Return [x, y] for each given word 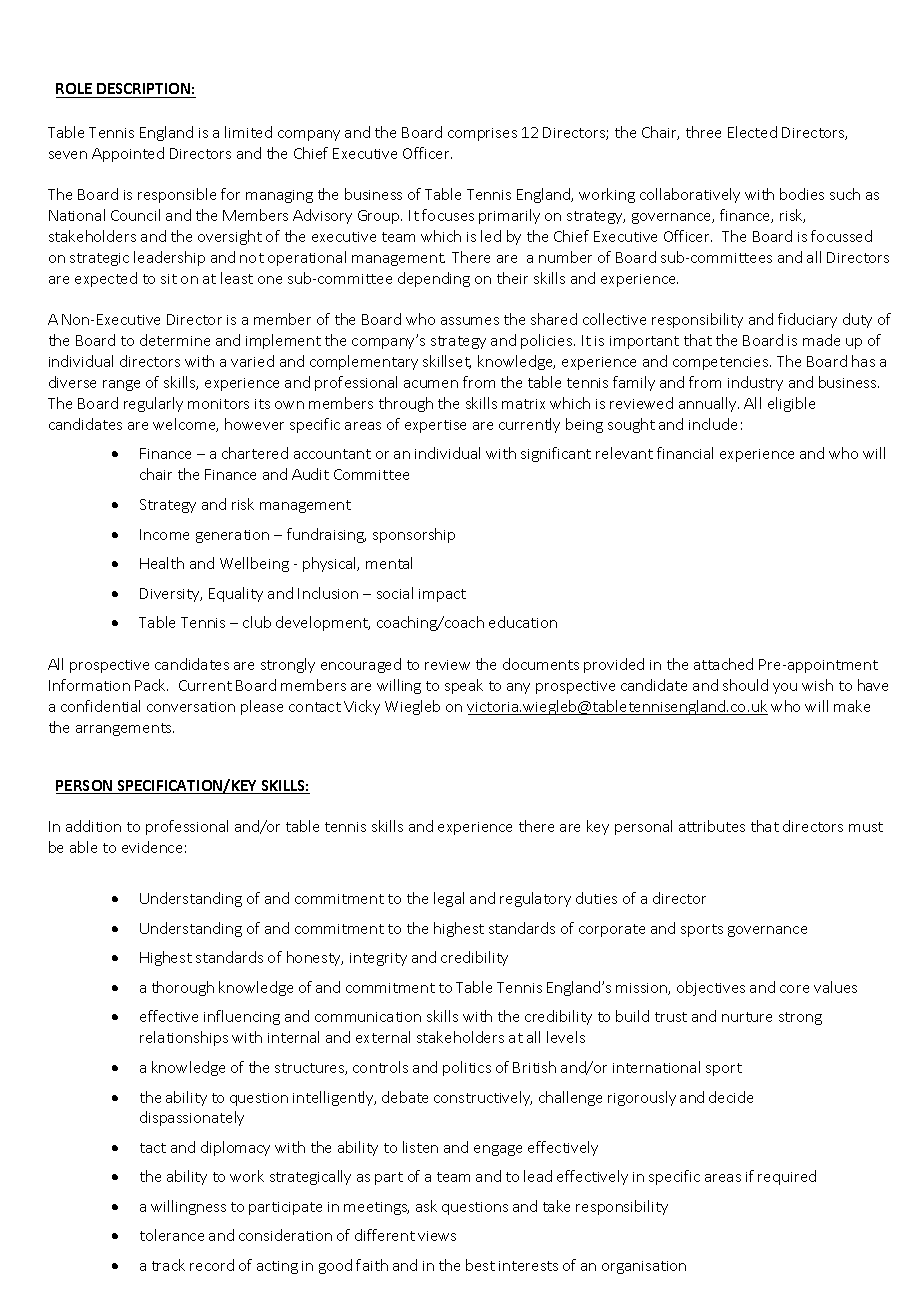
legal [449, 899]
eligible [791, 404]
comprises [482, 134]
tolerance [172, 1235]
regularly [153, 404]
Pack [151, 685]
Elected [752, 132]
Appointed [128, 154]
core [794, 989]
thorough [183, 988]
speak [464, 686]
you [785, 688]
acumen [431, 384]
